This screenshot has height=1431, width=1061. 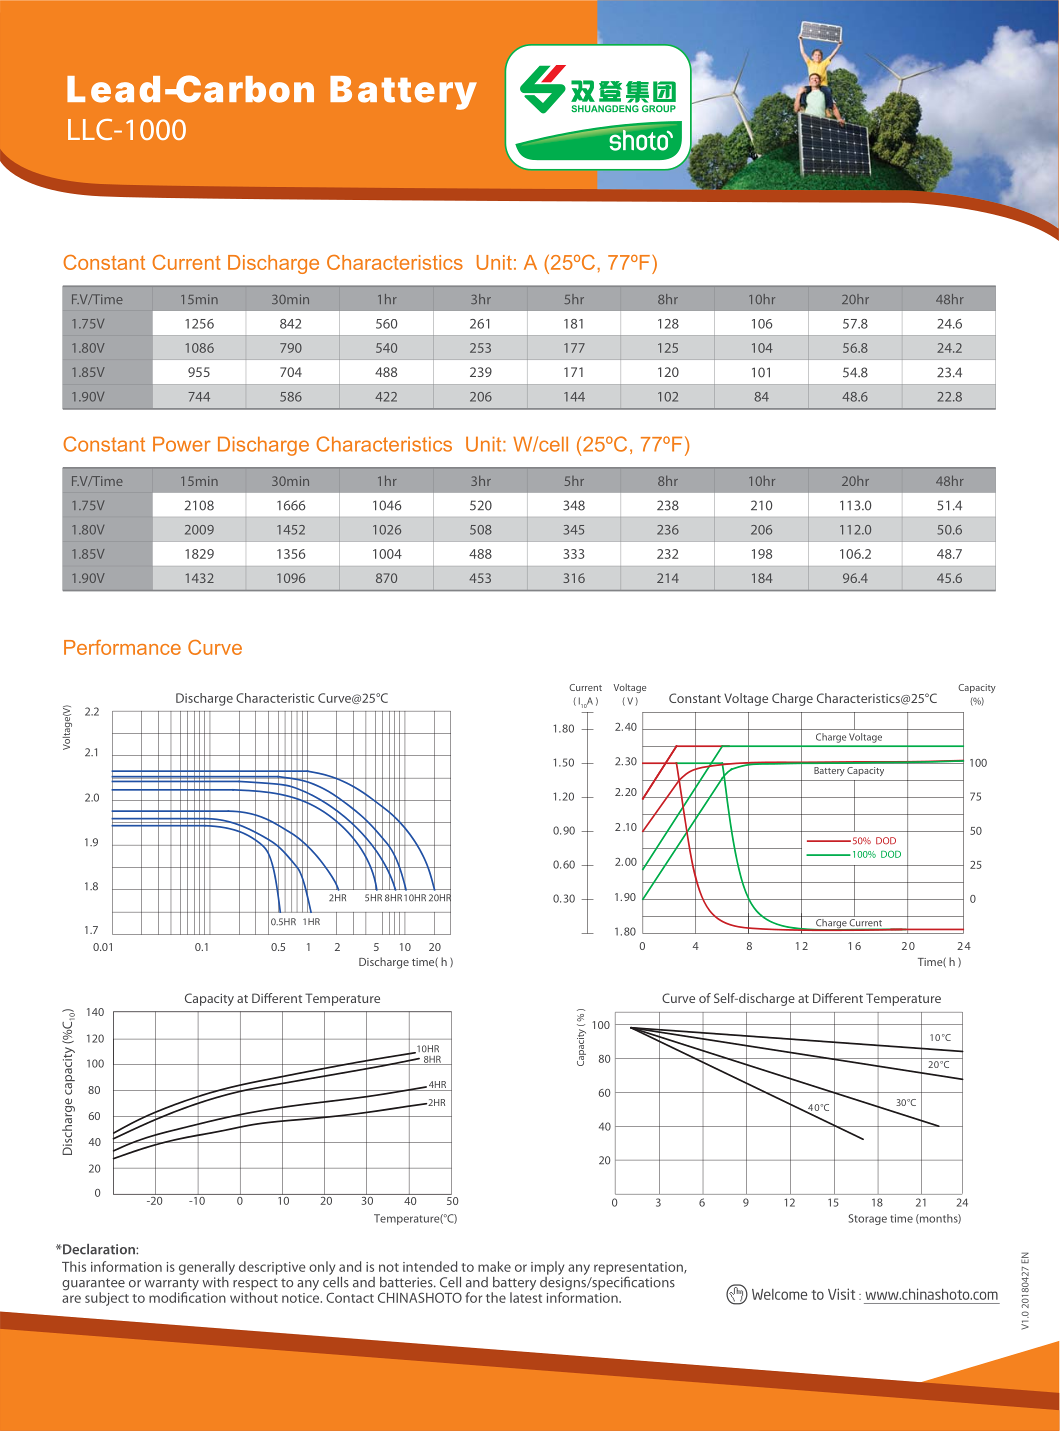 What do you see at coordinates (494, 1266) in the screenshot?
I see `make` at bounding box center [494, 1266].
